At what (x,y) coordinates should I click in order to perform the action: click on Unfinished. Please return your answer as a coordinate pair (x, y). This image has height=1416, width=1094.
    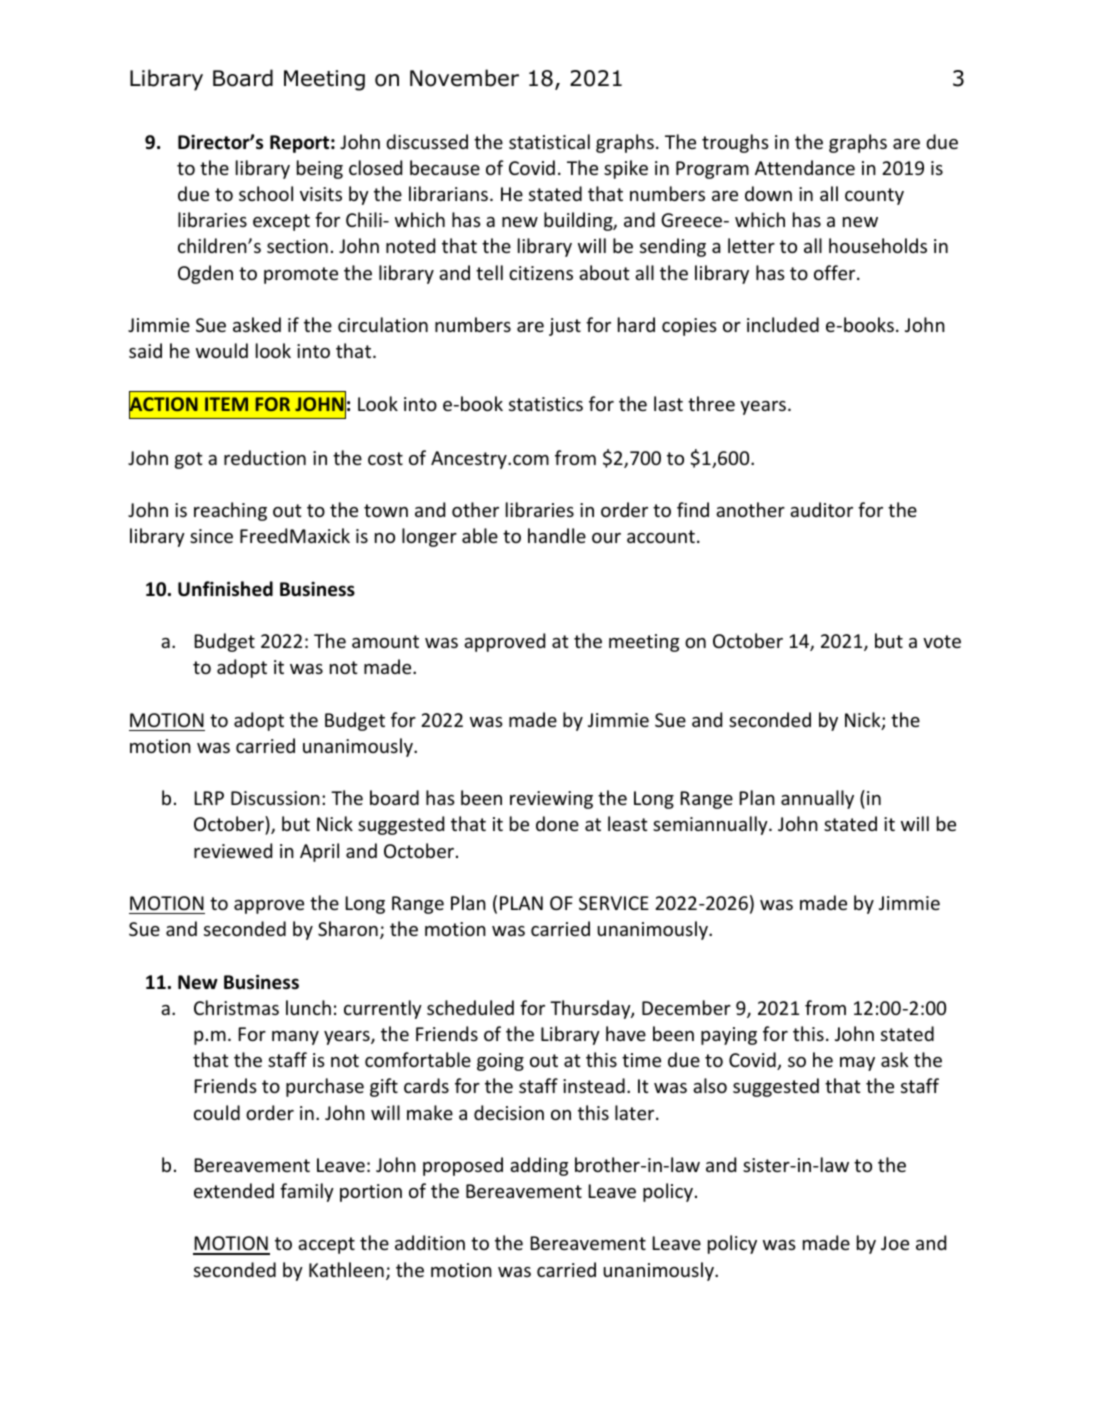
    Looking at the image, I should click on (225, 589).
